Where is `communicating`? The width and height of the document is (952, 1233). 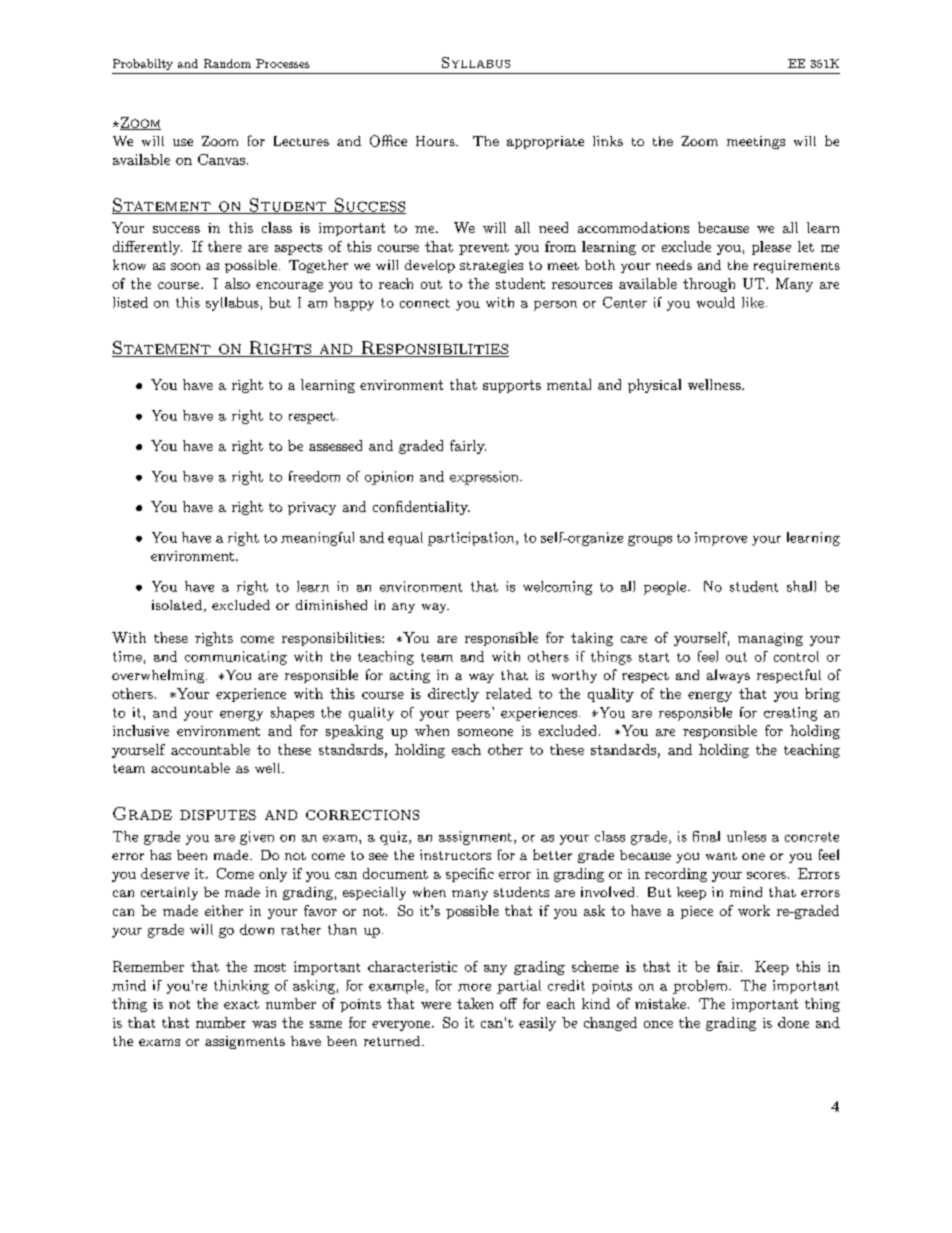
communicating is located at coordinates (236, 658).
